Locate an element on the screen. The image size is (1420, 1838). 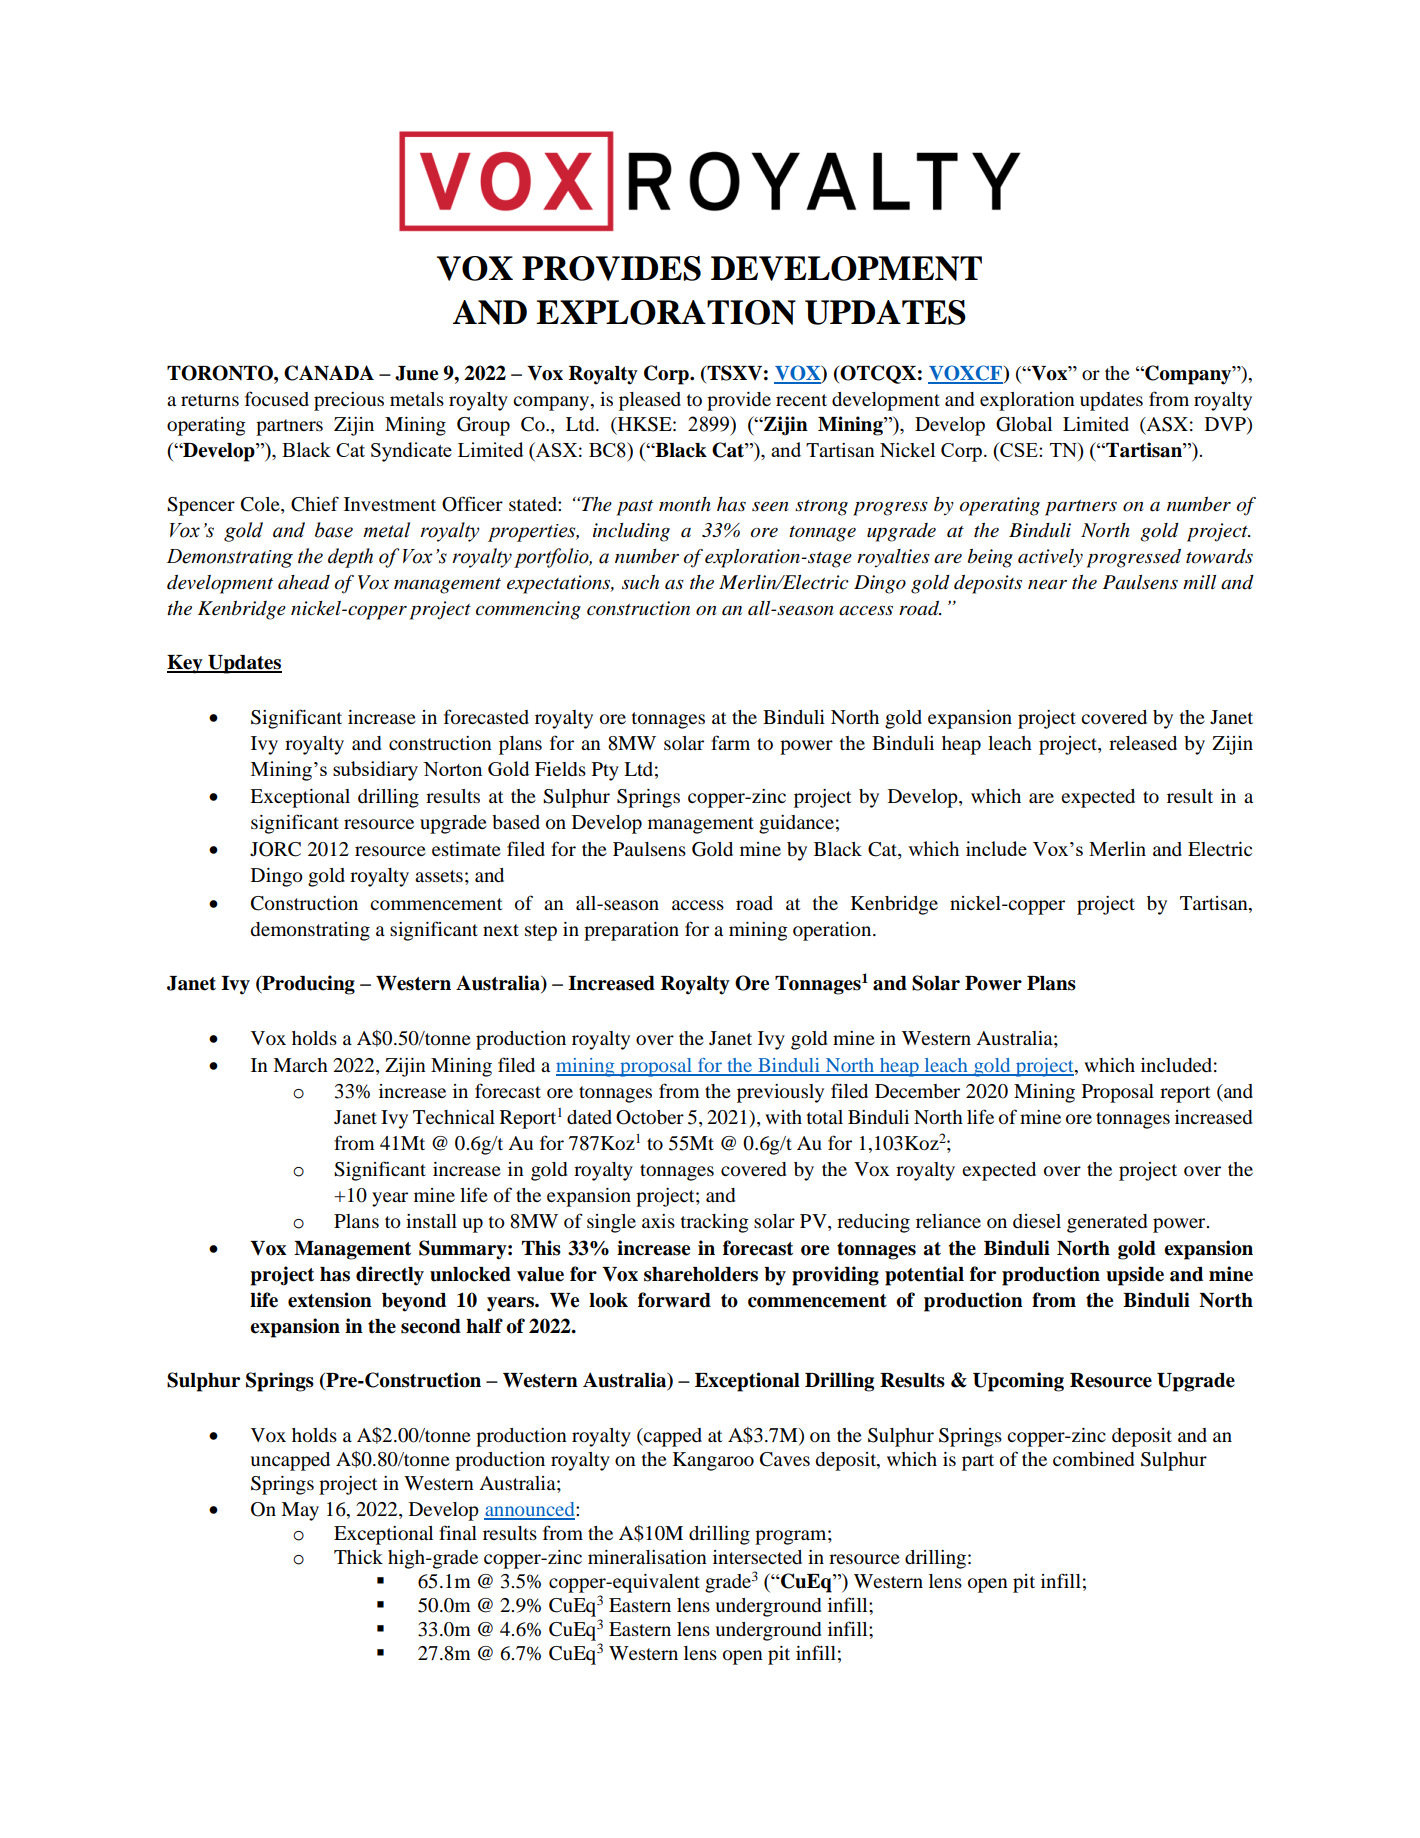
operation is located at coordinates (833, 931).
